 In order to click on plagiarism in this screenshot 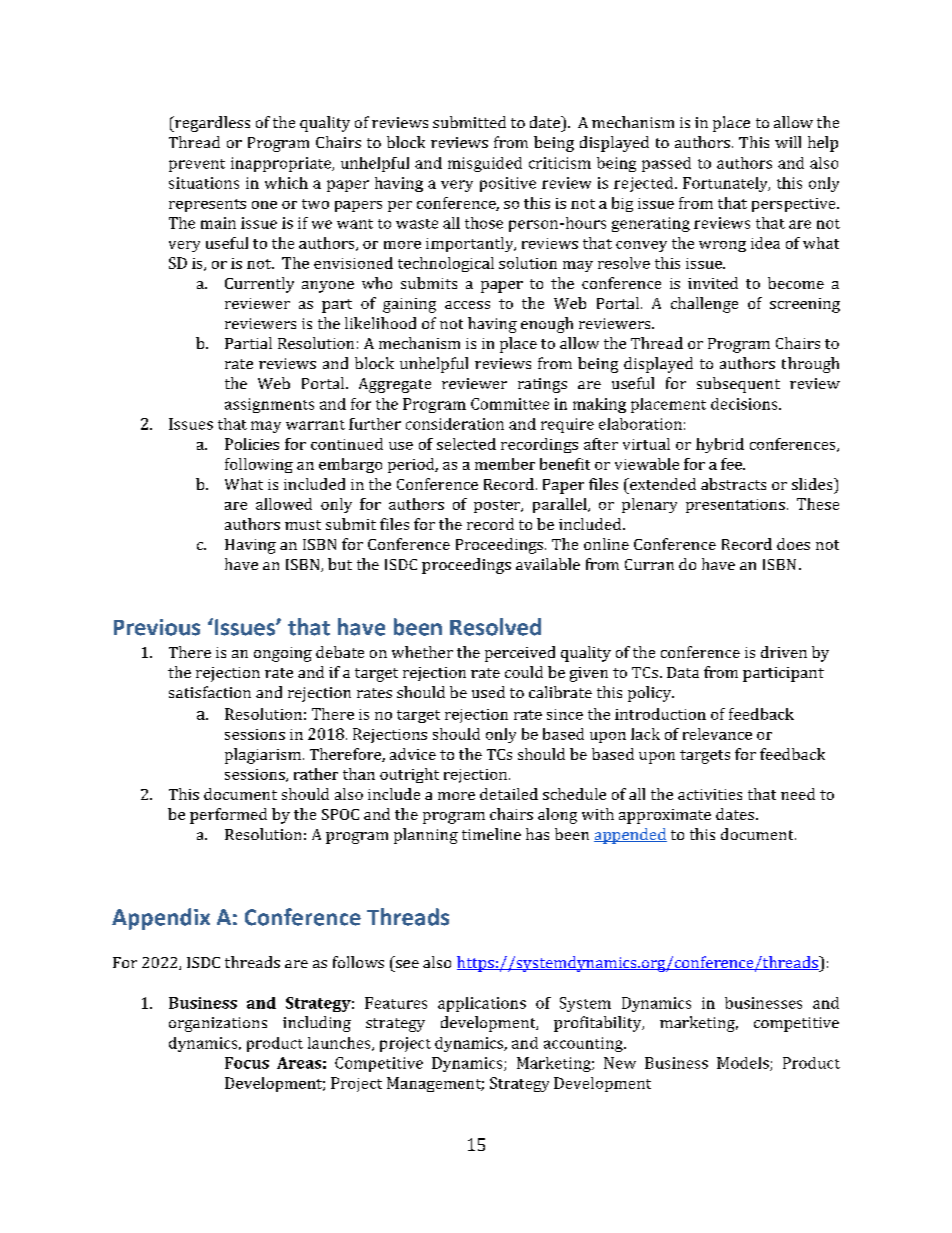, I will do `click(264, 756)`.
